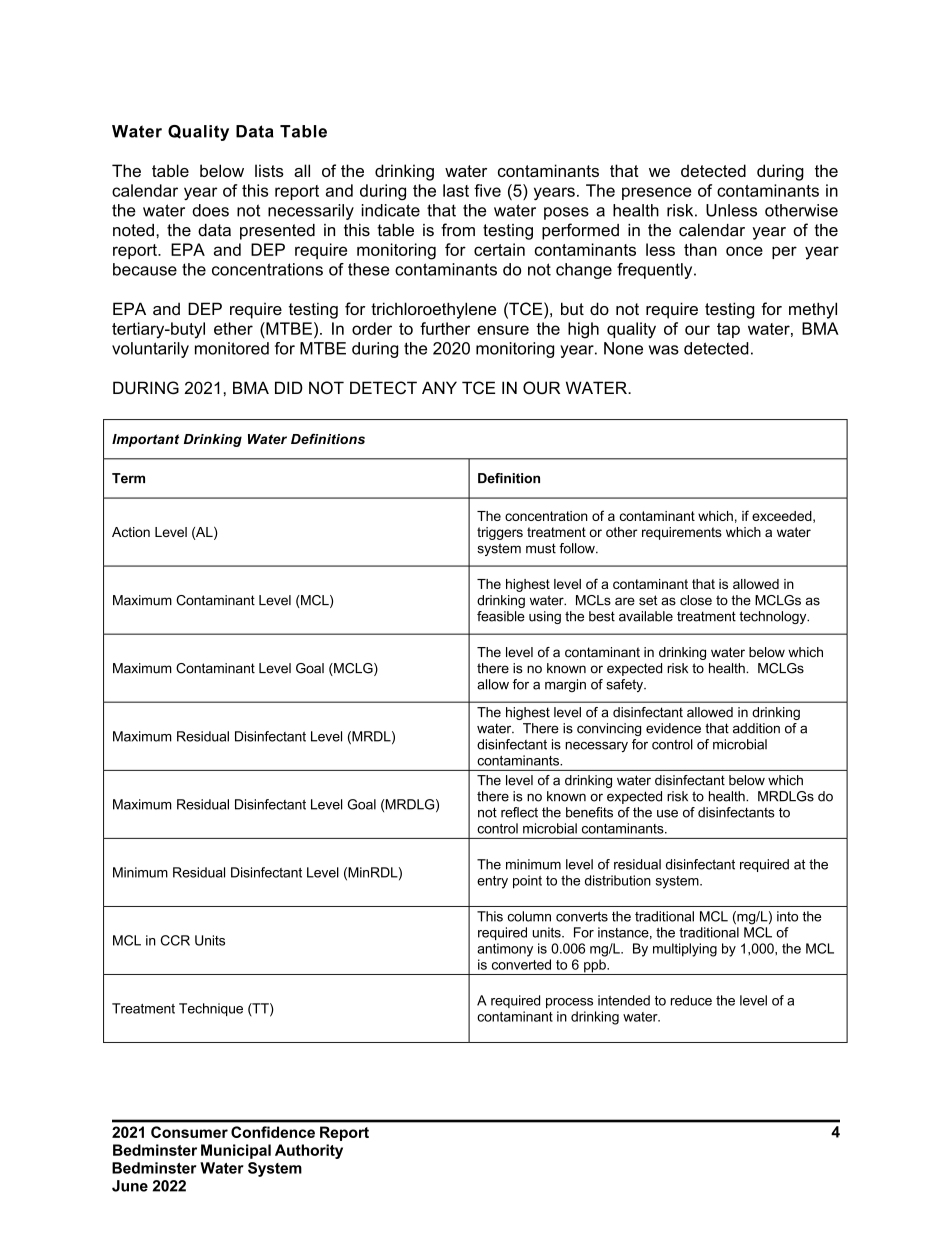 The height and width of the document is (1233, 952). I want to click on feasible, so click(501, 616).
